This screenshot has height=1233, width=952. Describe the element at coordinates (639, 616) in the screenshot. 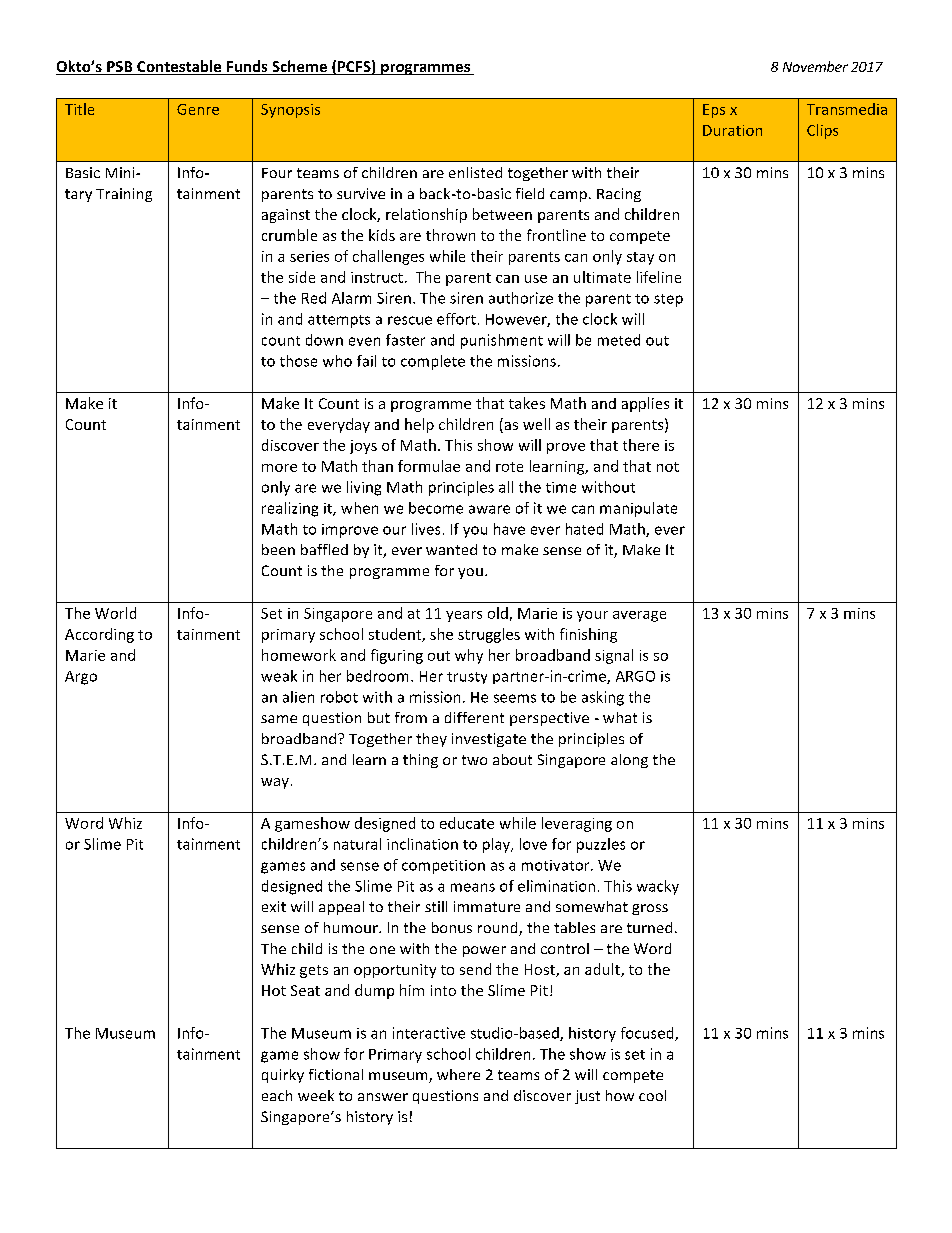

I see `average` at that location.
